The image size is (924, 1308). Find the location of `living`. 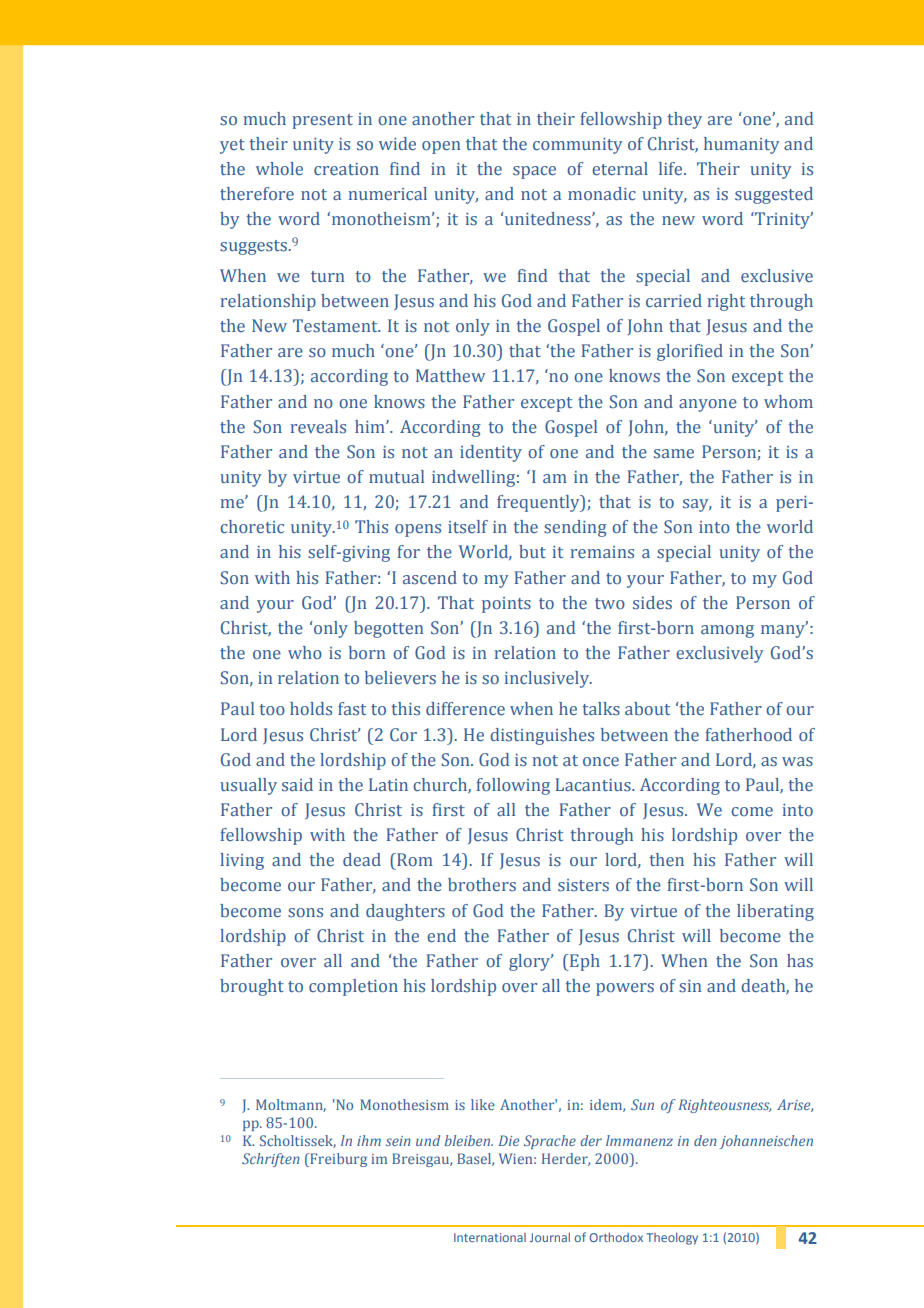

living is located at coordinates (242, 861).
